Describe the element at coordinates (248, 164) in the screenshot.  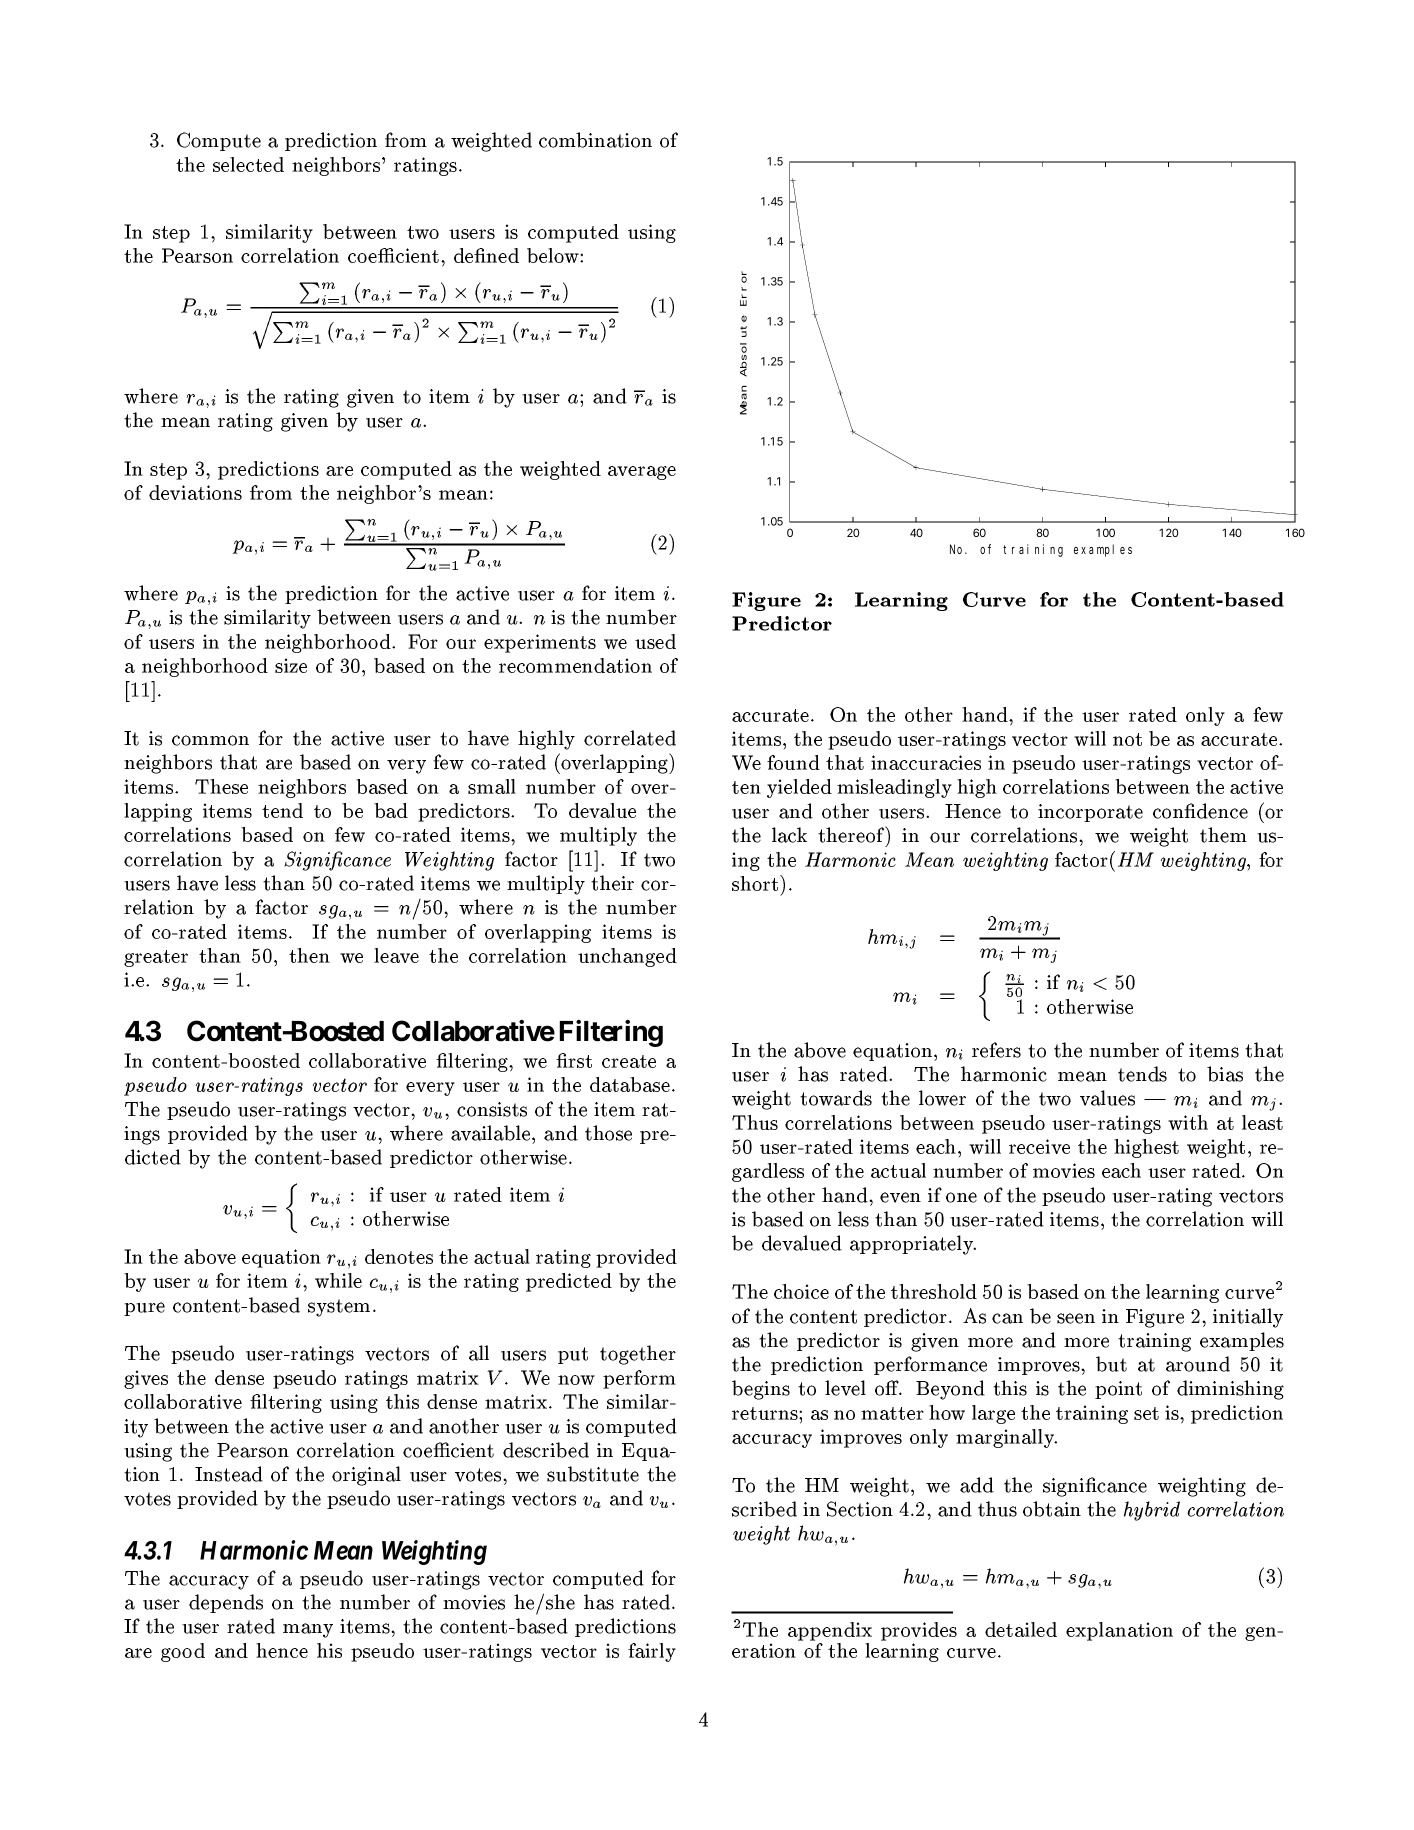
I see `selected` at that location.
